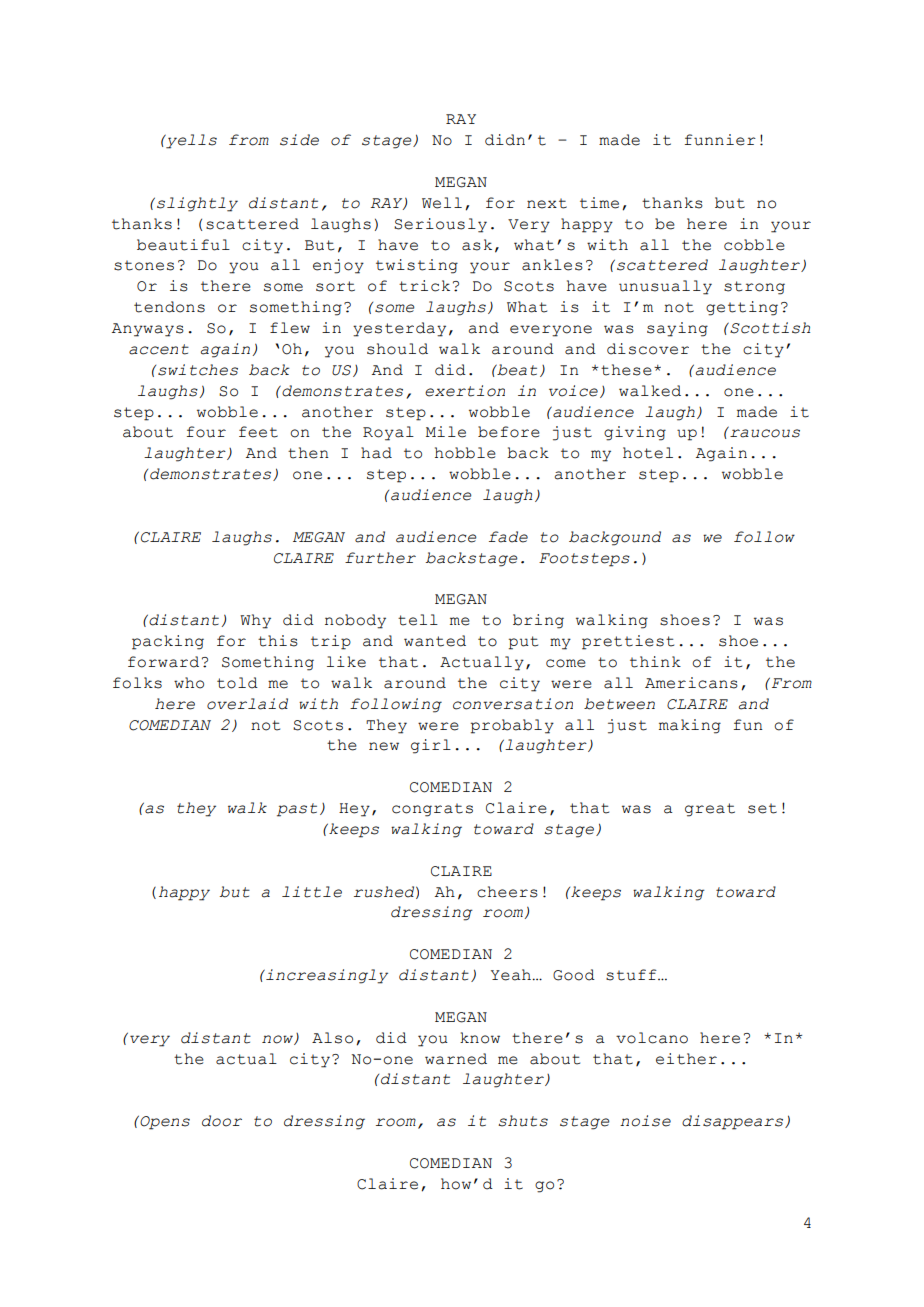 The width and height of the page is (924, 1307). I want to click on funnier, so click(720, 140).
